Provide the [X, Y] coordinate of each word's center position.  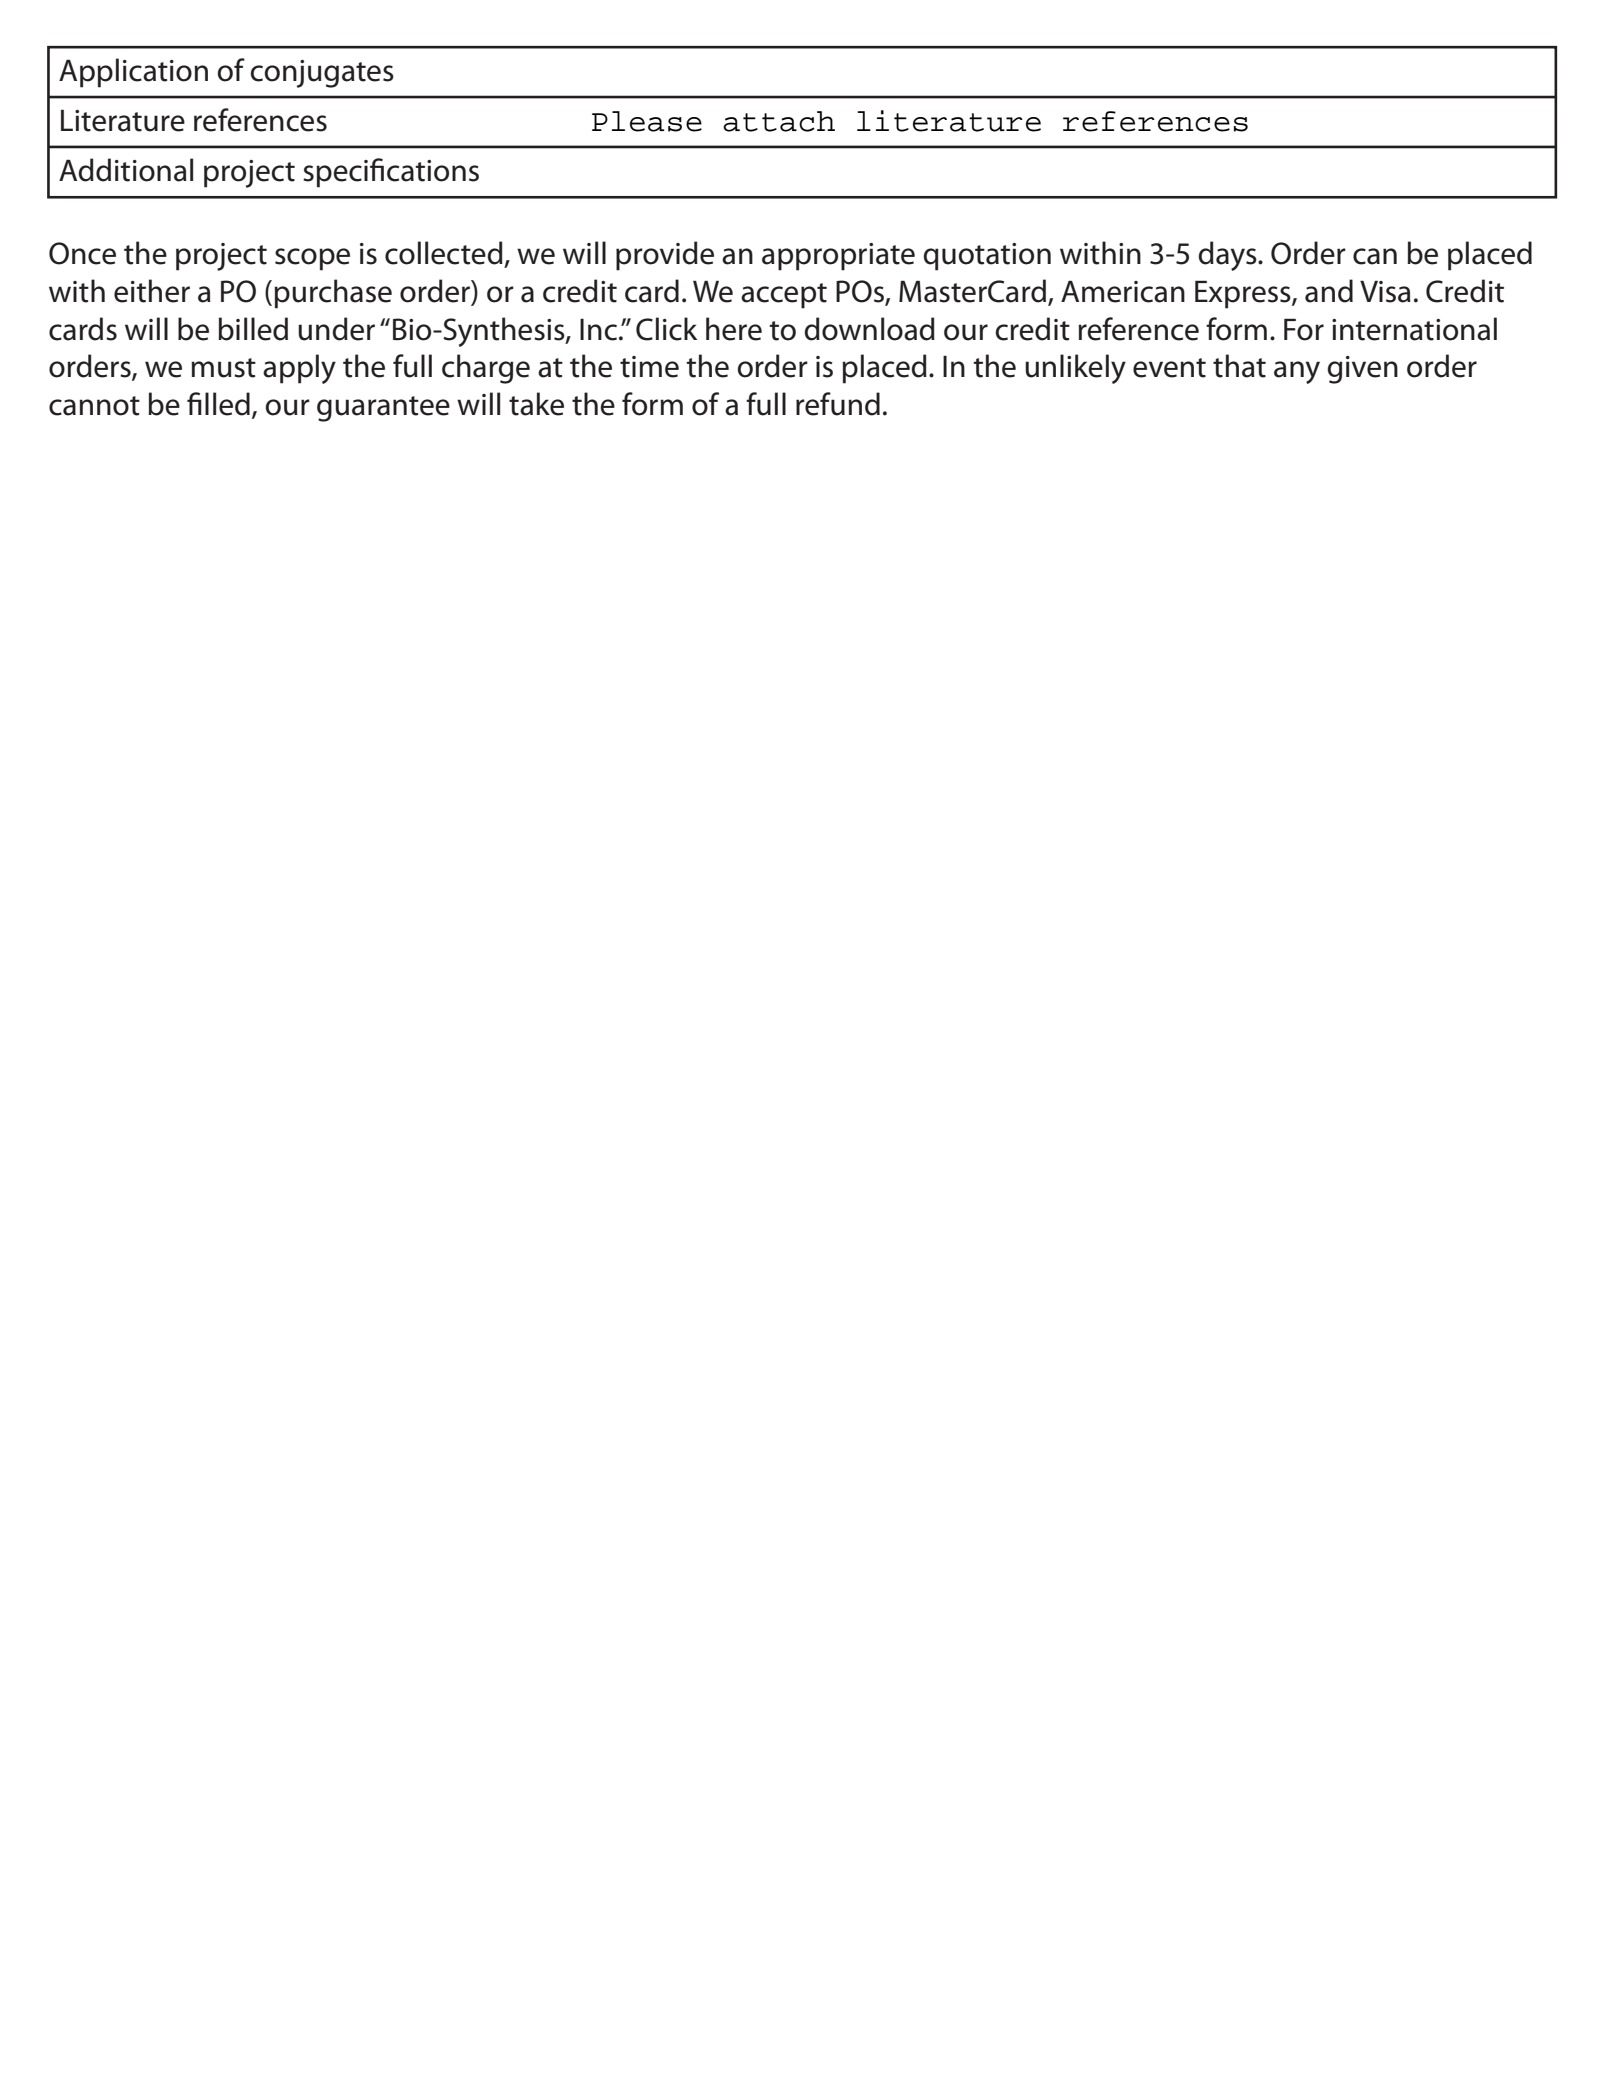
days [1228, 256]
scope [312, 259]
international [1414, 329]
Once [82, 253]
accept [784, 296]
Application [133, 73]
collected [444, 253]
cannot [94, 406]
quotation [987, 257]
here [734, 329]
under [336, 329]
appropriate [838, 257]
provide [665, 256]
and [1329, 291]
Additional [126, 170]
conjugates [322, 74]
